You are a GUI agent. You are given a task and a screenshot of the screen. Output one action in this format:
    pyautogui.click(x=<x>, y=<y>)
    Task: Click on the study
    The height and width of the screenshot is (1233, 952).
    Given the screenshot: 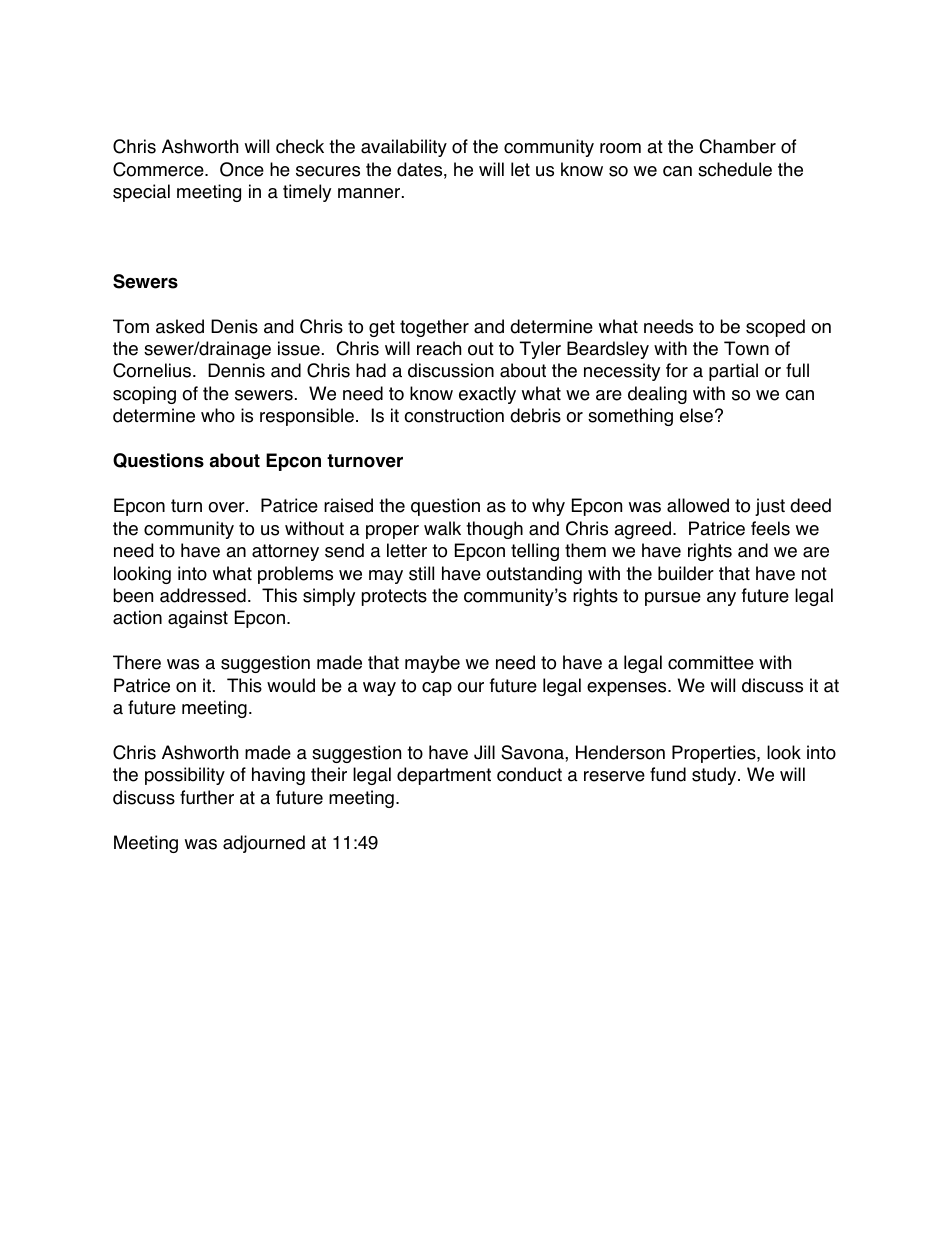 What is the action you would take?
    pyautogui.click(x=715, y=776)
